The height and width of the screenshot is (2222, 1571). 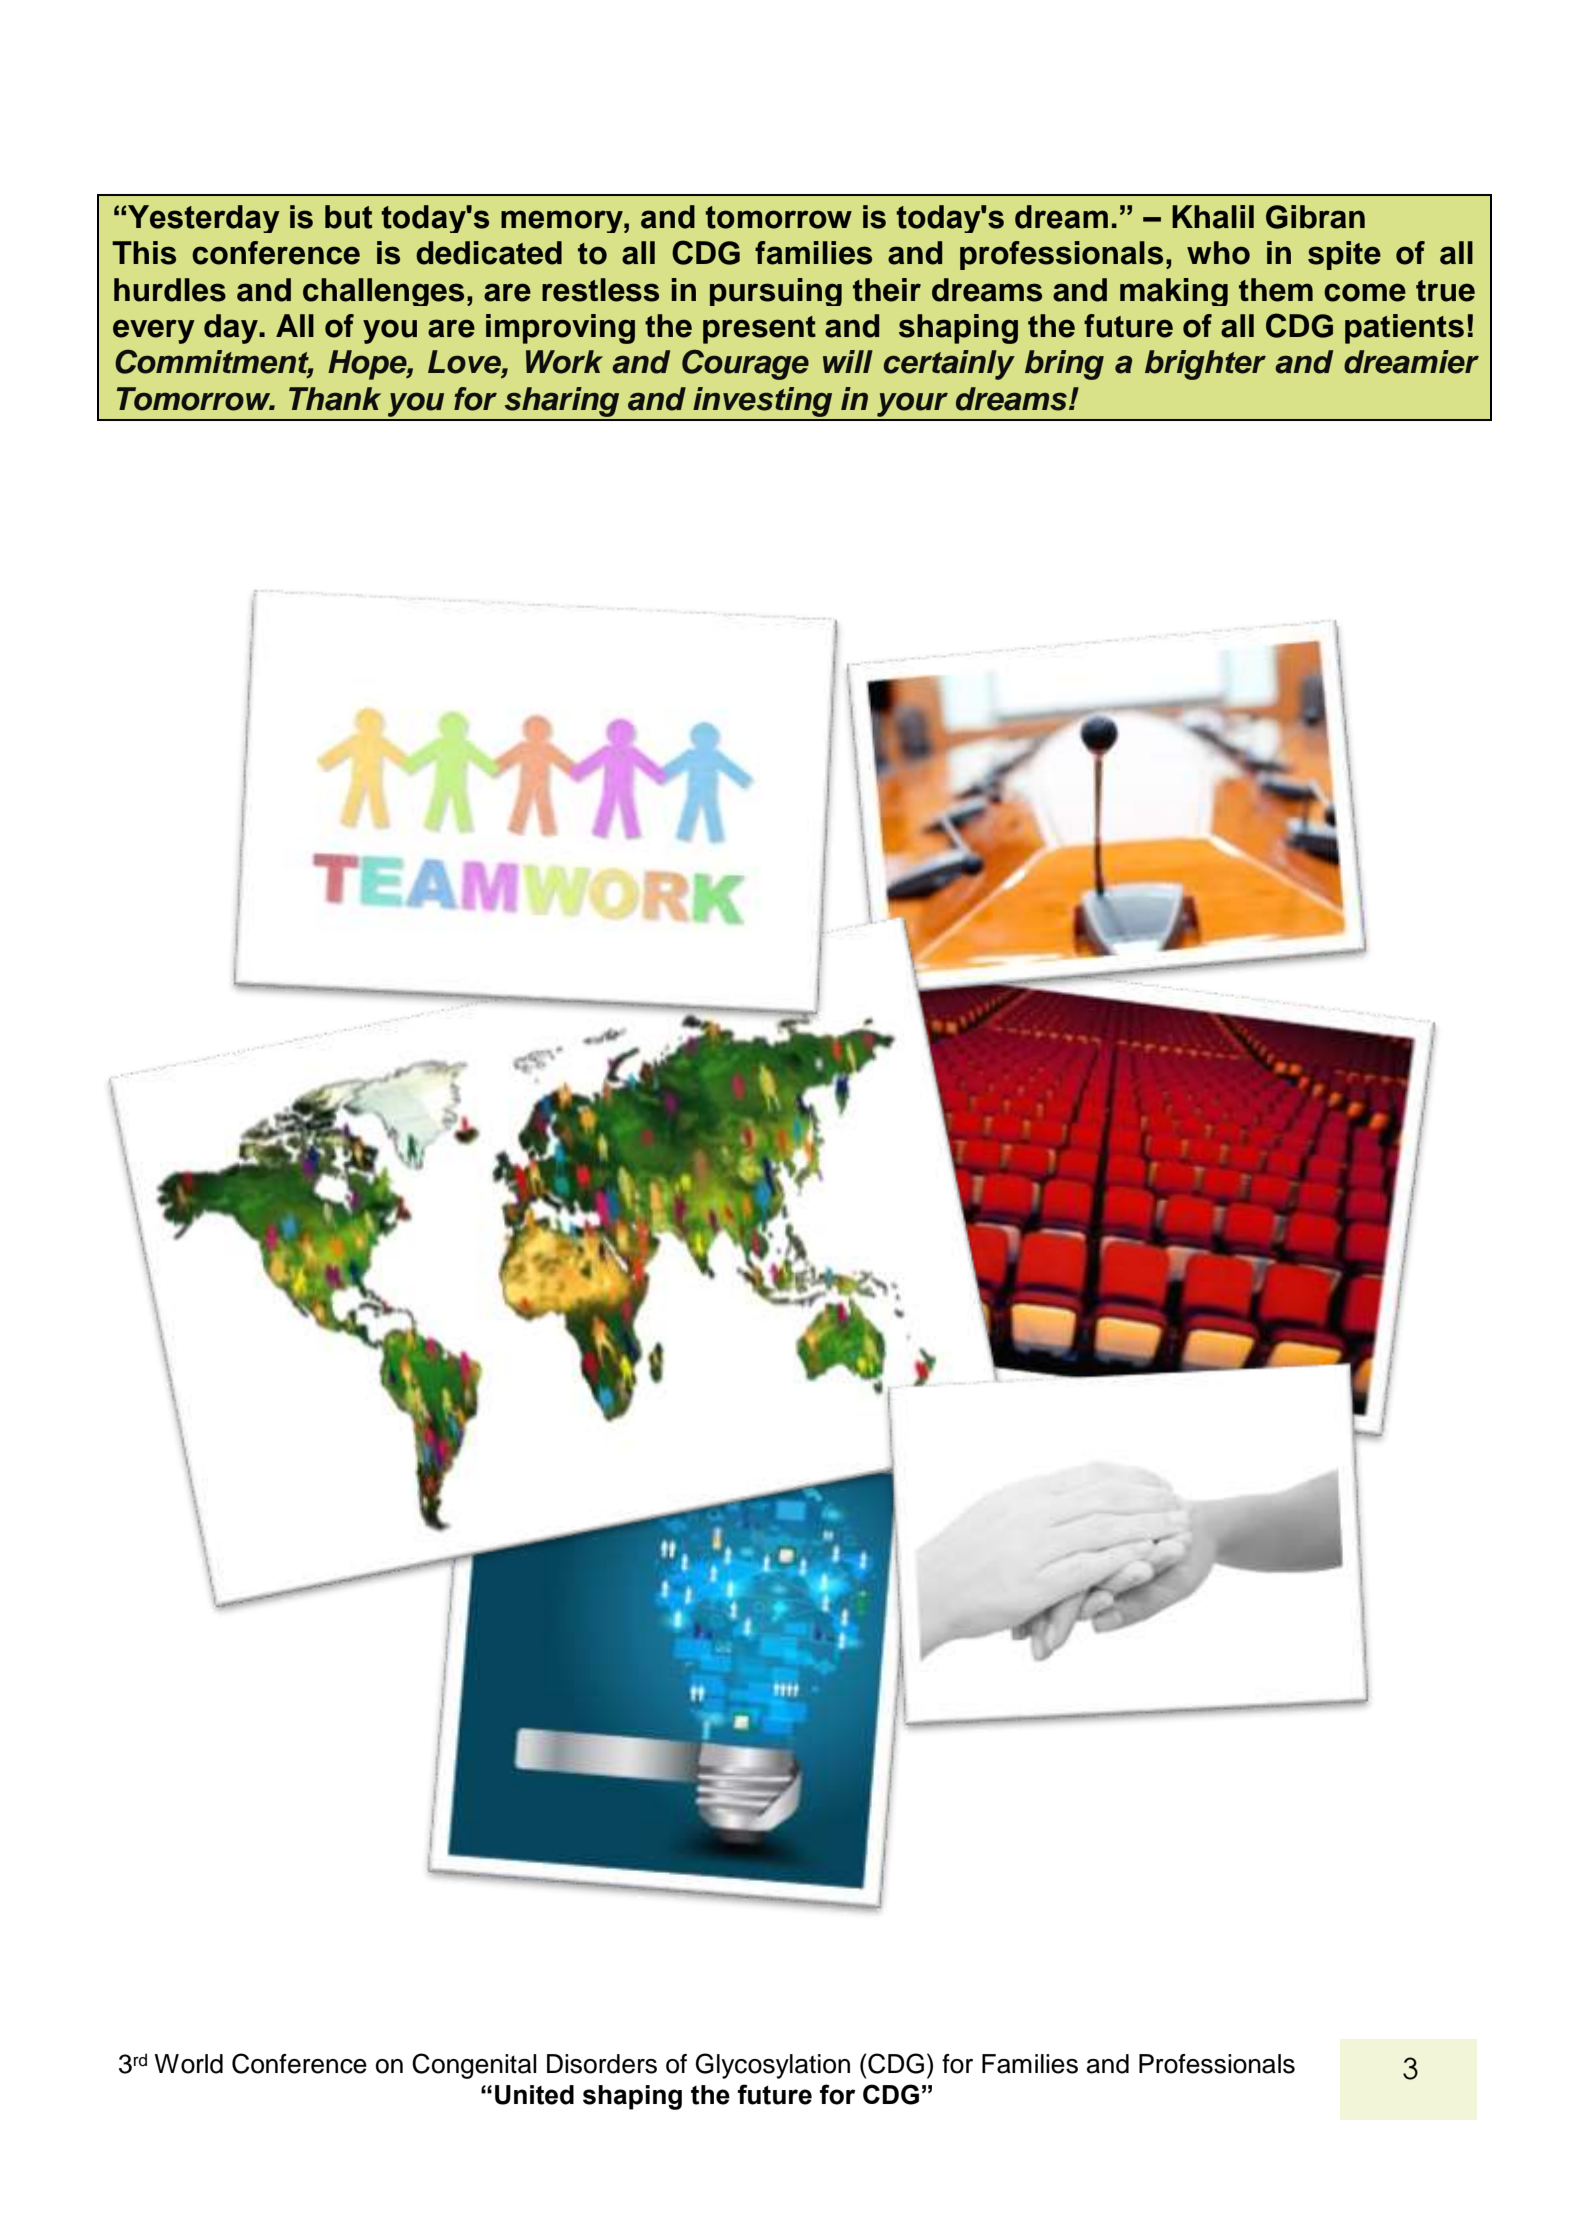 I want to click on brighter, so click(x=1205, y=365).
